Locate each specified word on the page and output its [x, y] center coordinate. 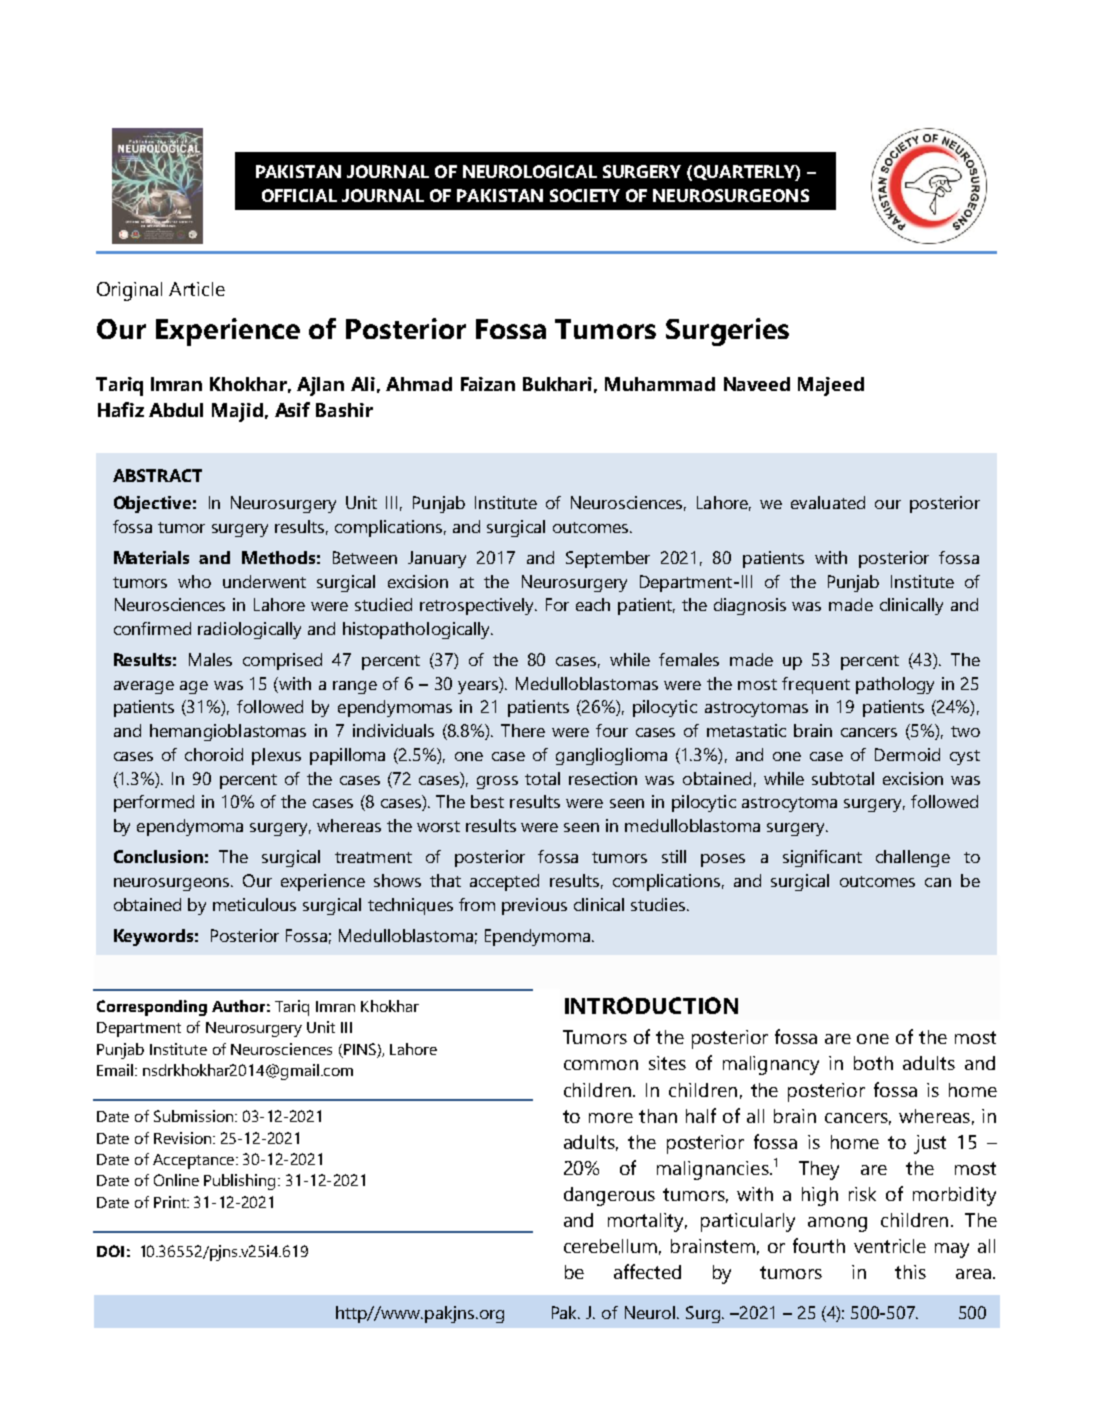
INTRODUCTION [651, 1005]
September [608, 559]
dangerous [609, 1196]
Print [171, 1202]
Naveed [757, 384]
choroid [214, 754]
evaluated [828, 502]
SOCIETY [585, 195]
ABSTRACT [157, 475]
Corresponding [152, 1008]
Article [197, 289]
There [523, 730]
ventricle [890, 1246]
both [873, 1063]
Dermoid [907, 754]
